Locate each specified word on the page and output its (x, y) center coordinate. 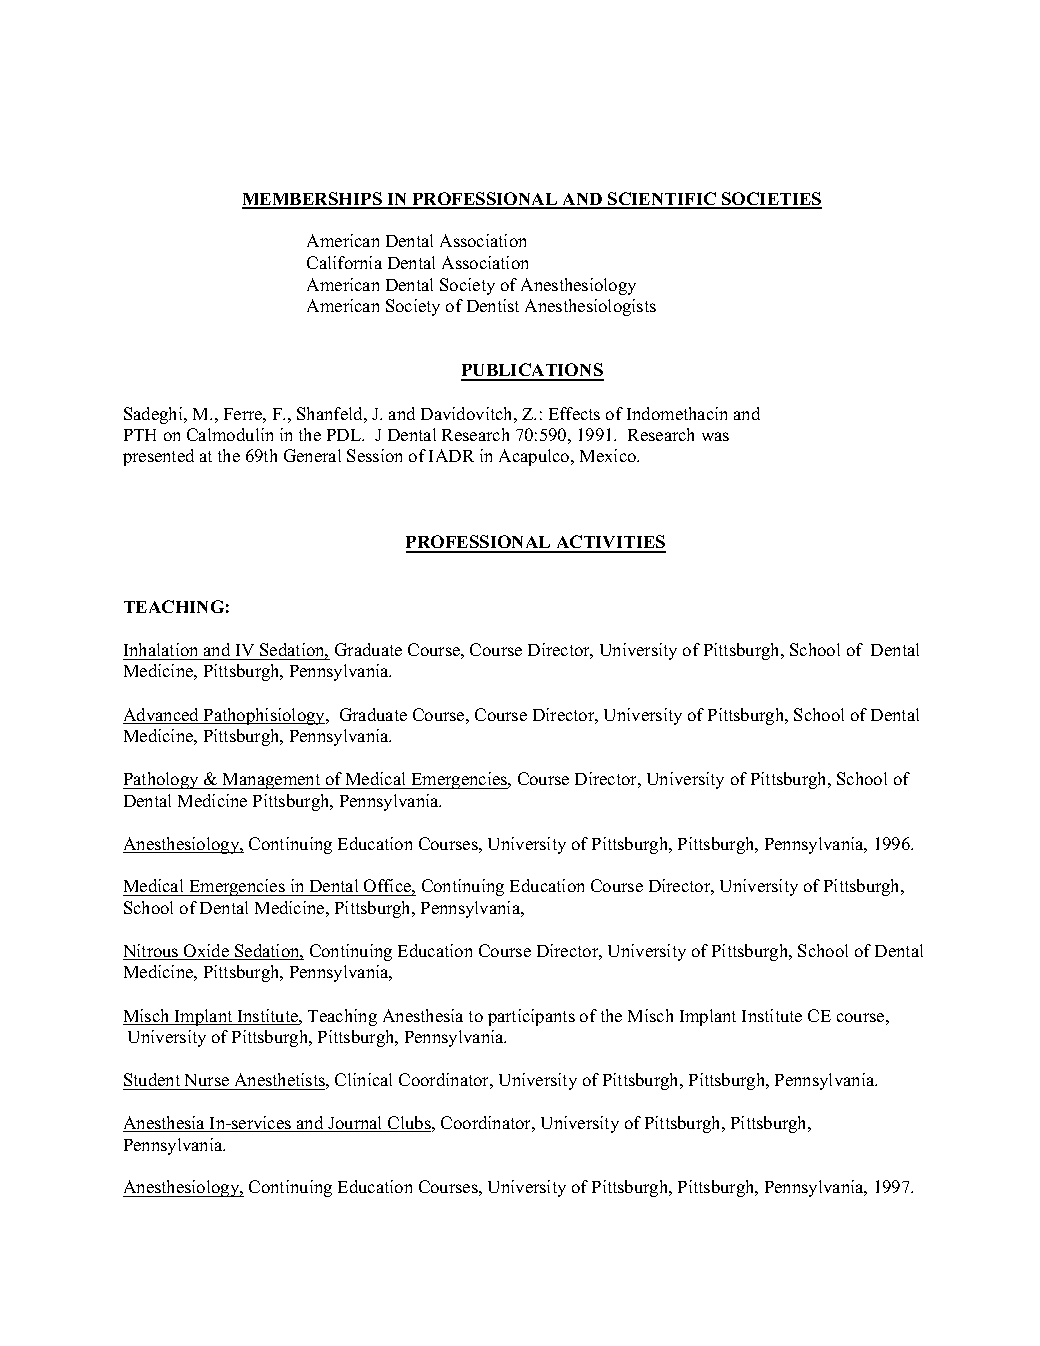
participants (531, 1017)
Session (374, 455)
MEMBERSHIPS (313, 200)
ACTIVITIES (610, 543)
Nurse (207, 1080)
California (344, 262)
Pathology (162, 780)
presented (158, 457)
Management (272, 781)
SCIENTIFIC (662, 200)
